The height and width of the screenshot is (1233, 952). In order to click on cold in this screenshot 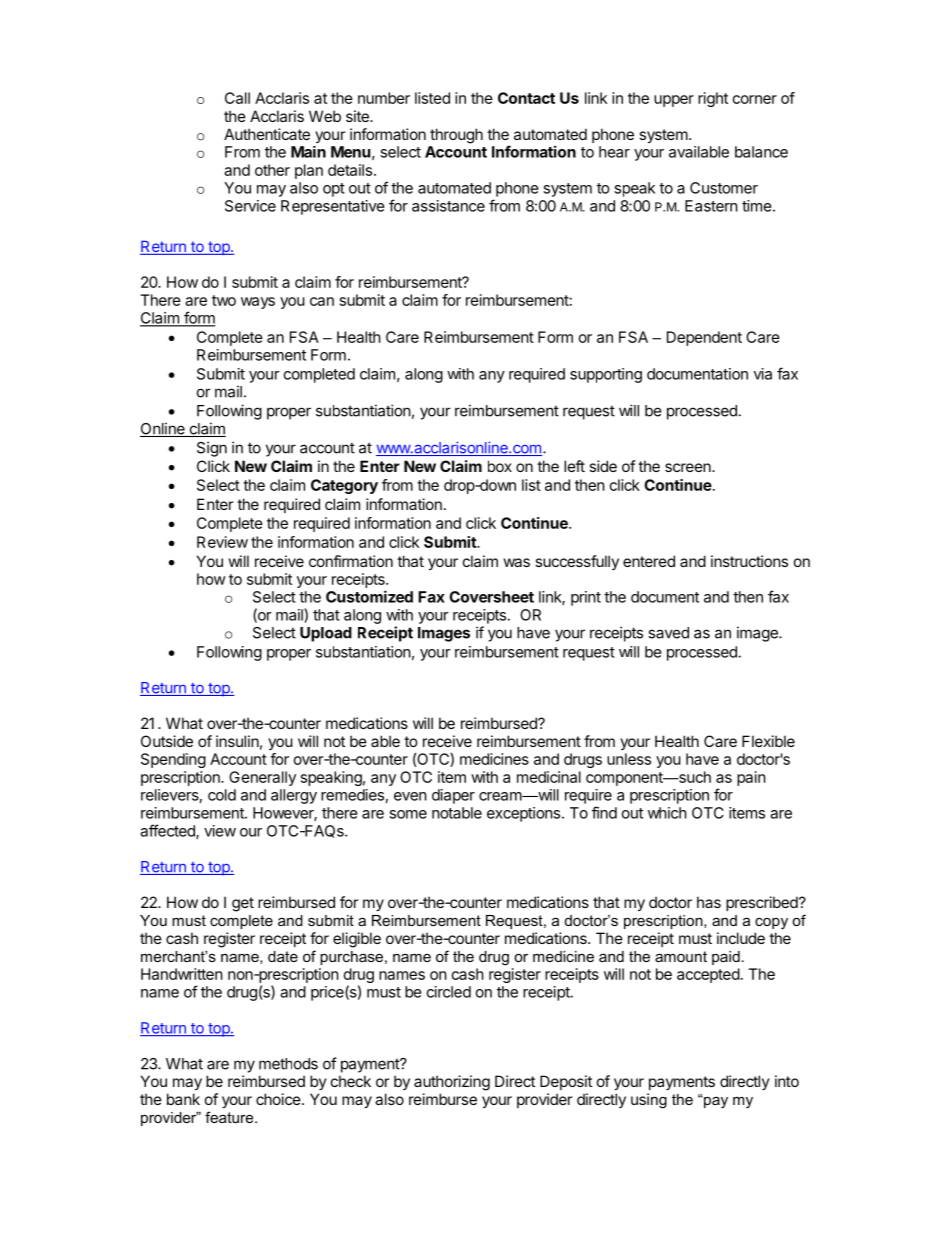, I will do `click(222, 795)`.
